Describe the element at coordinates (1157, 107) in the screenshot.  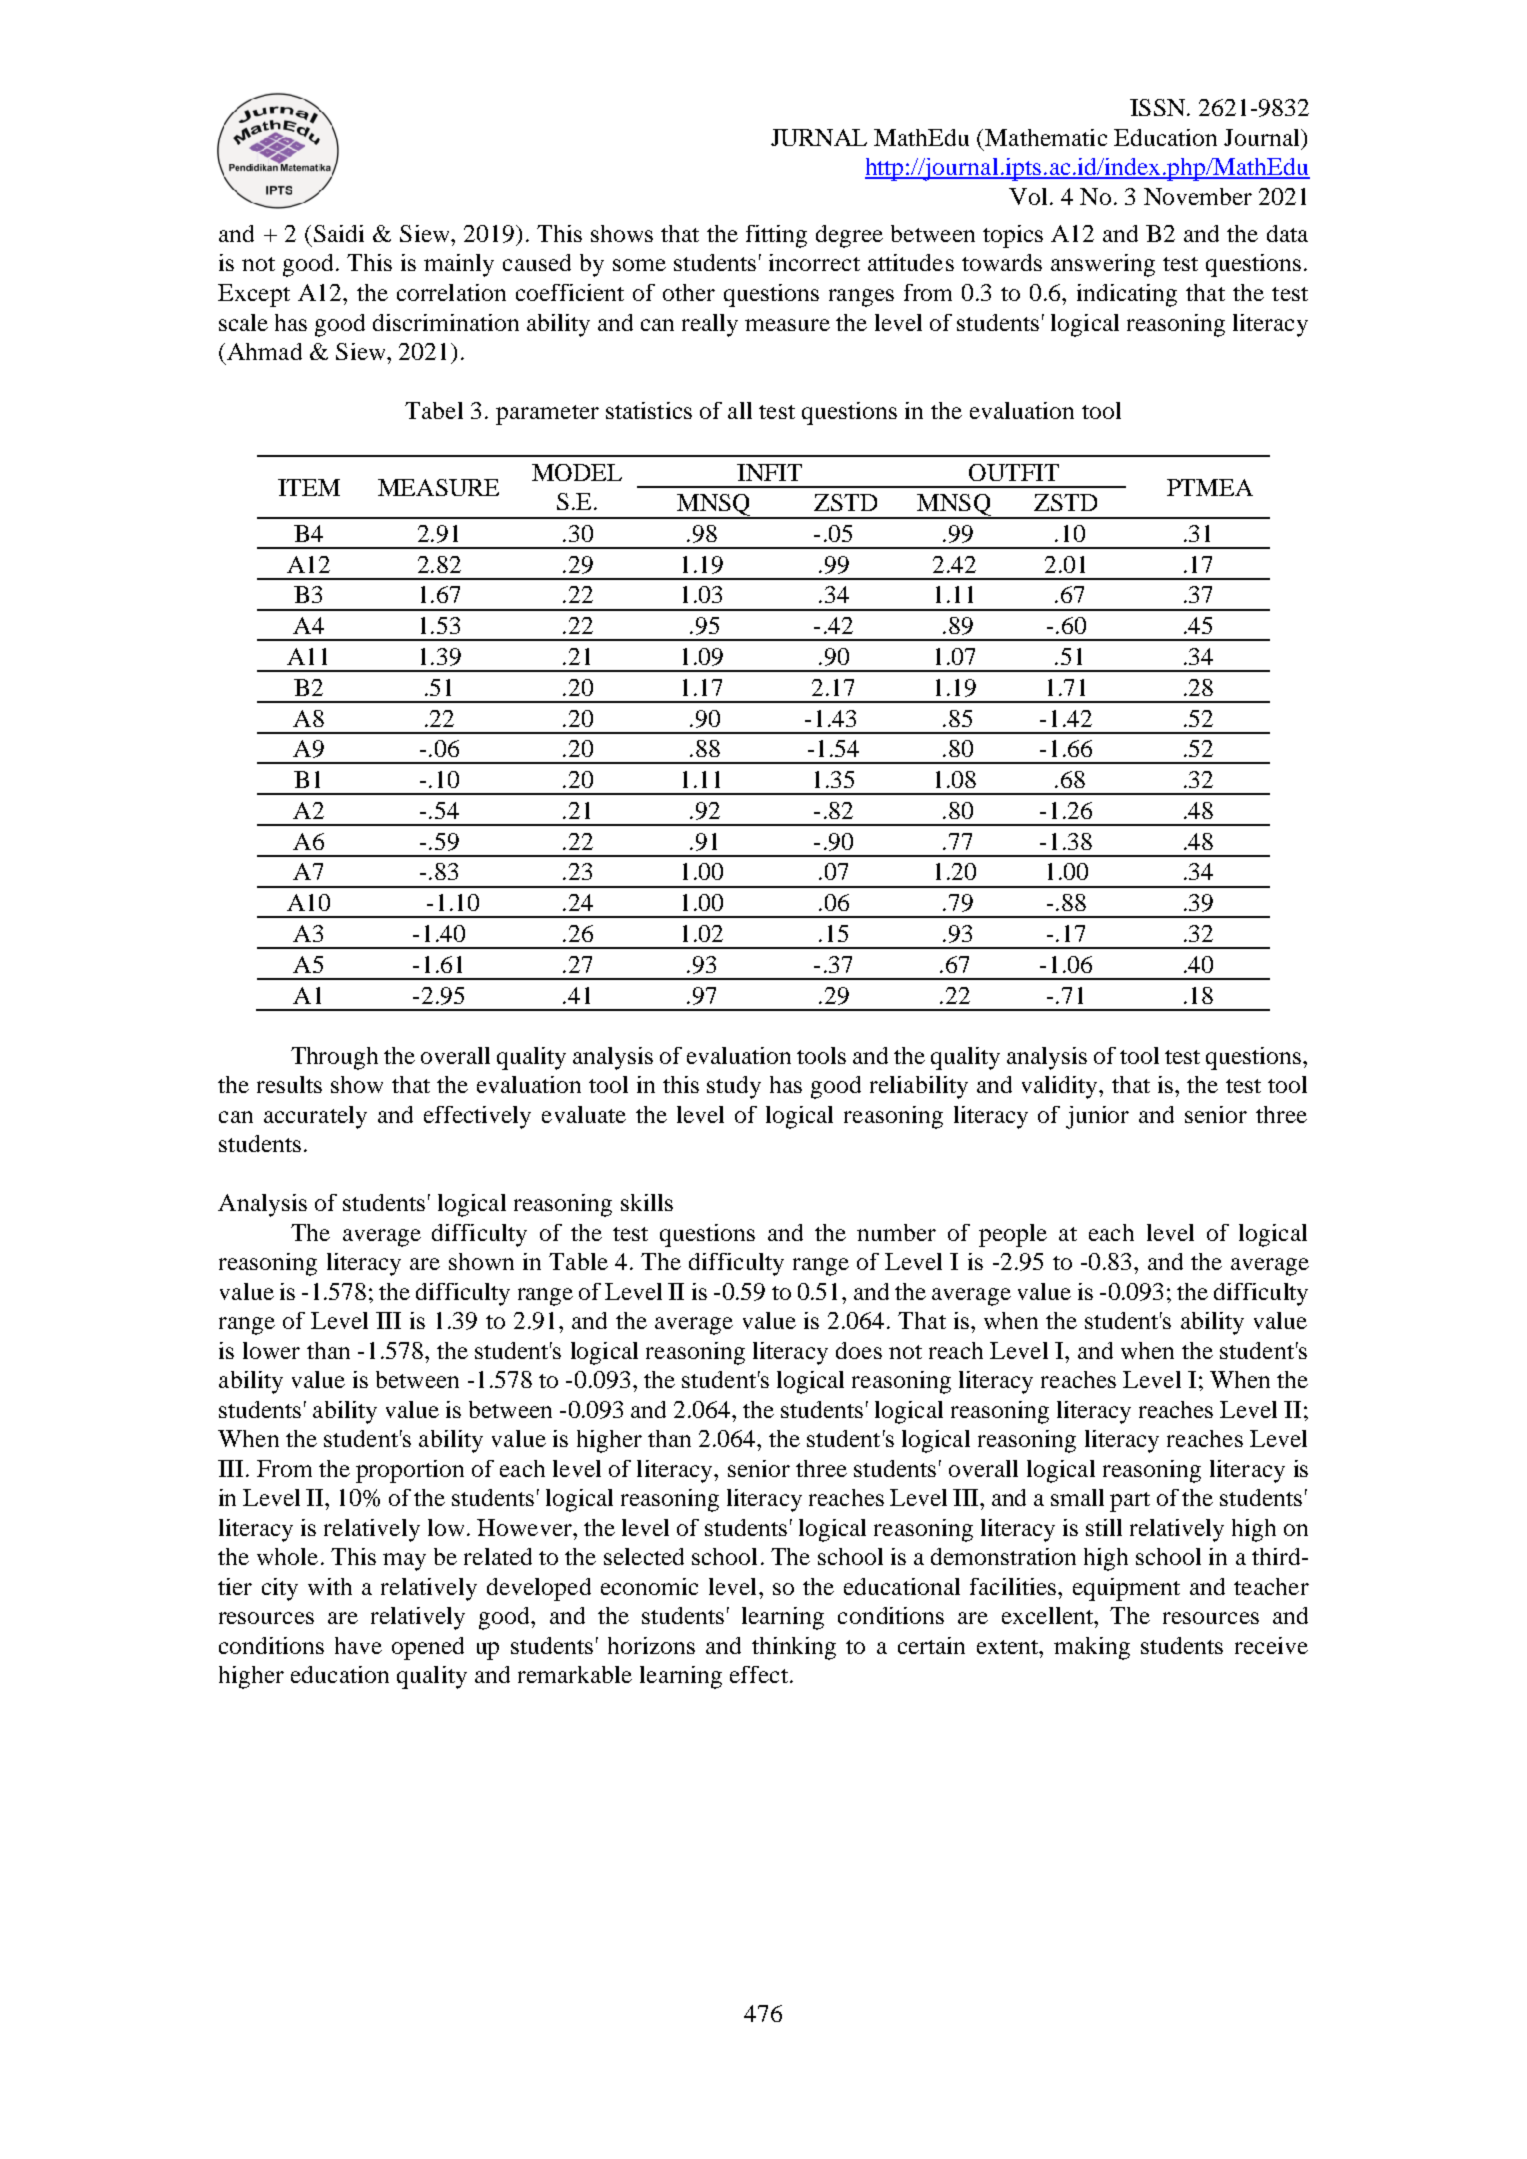
I see `ISSN` at that location.
